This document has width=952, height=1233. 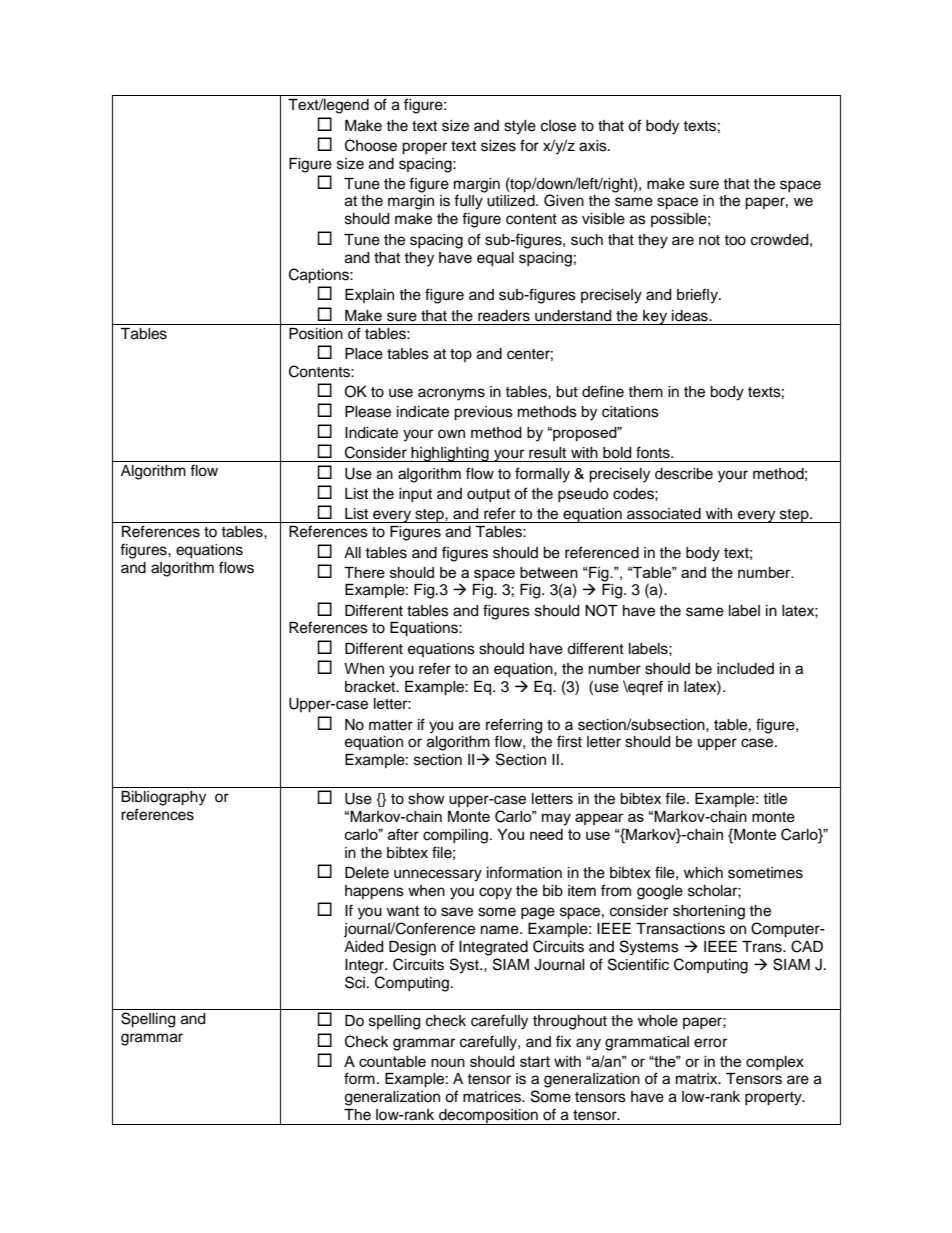 I want to click on There, so click(x=364, y=572).
